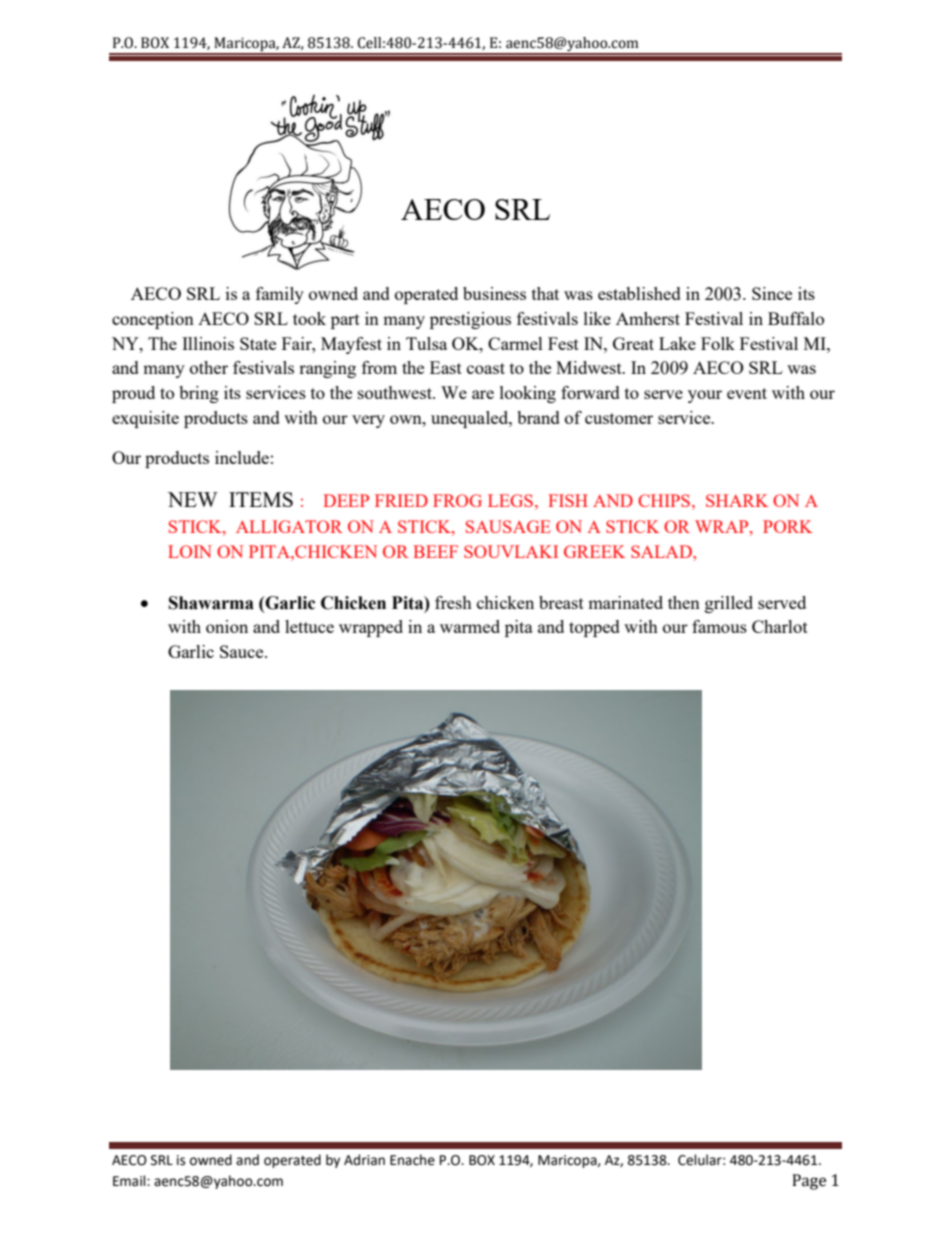  I want to click on NEW, so click(193, 499).
